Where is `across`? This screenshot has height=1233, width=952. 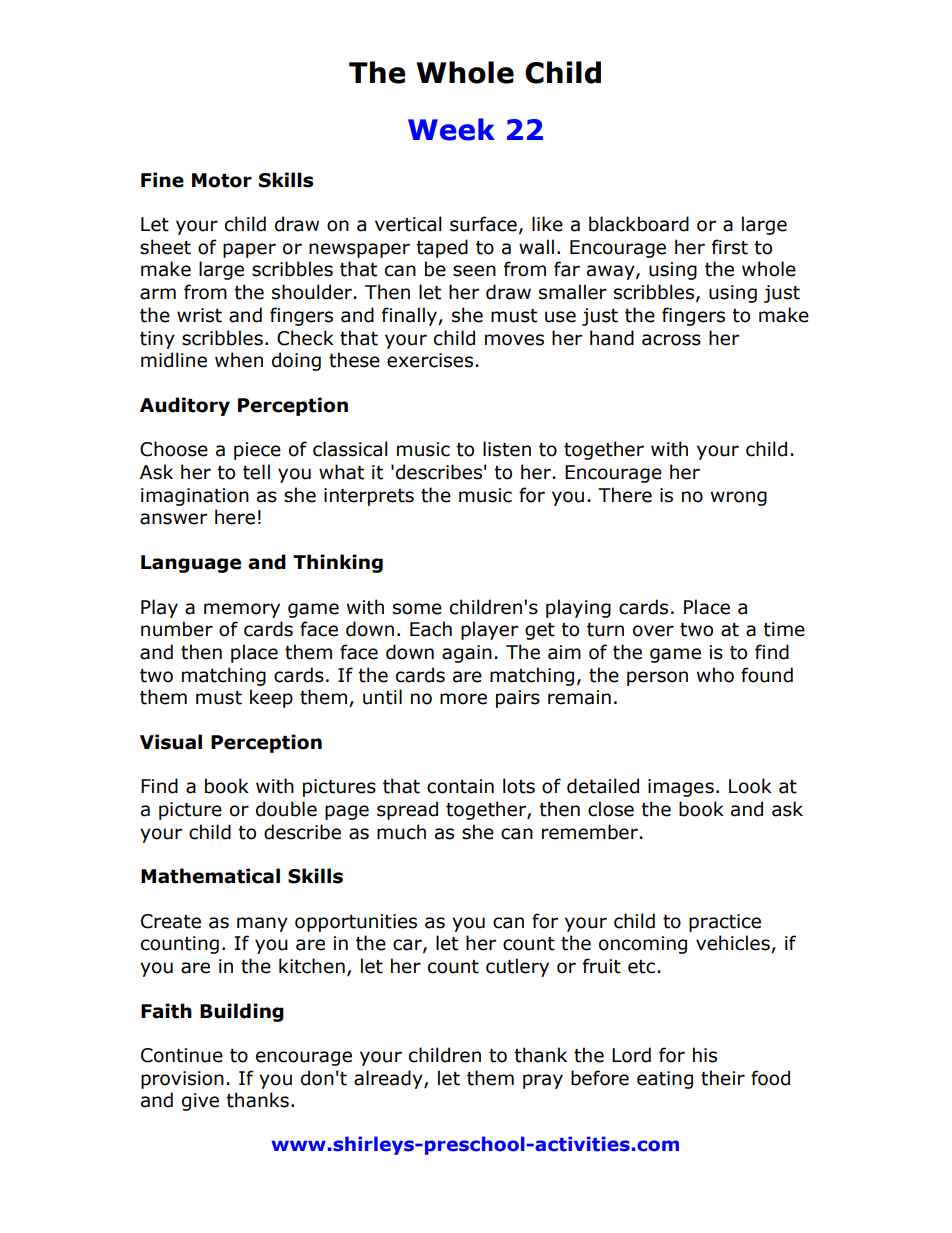 across is located at coordinates (671, 340).
